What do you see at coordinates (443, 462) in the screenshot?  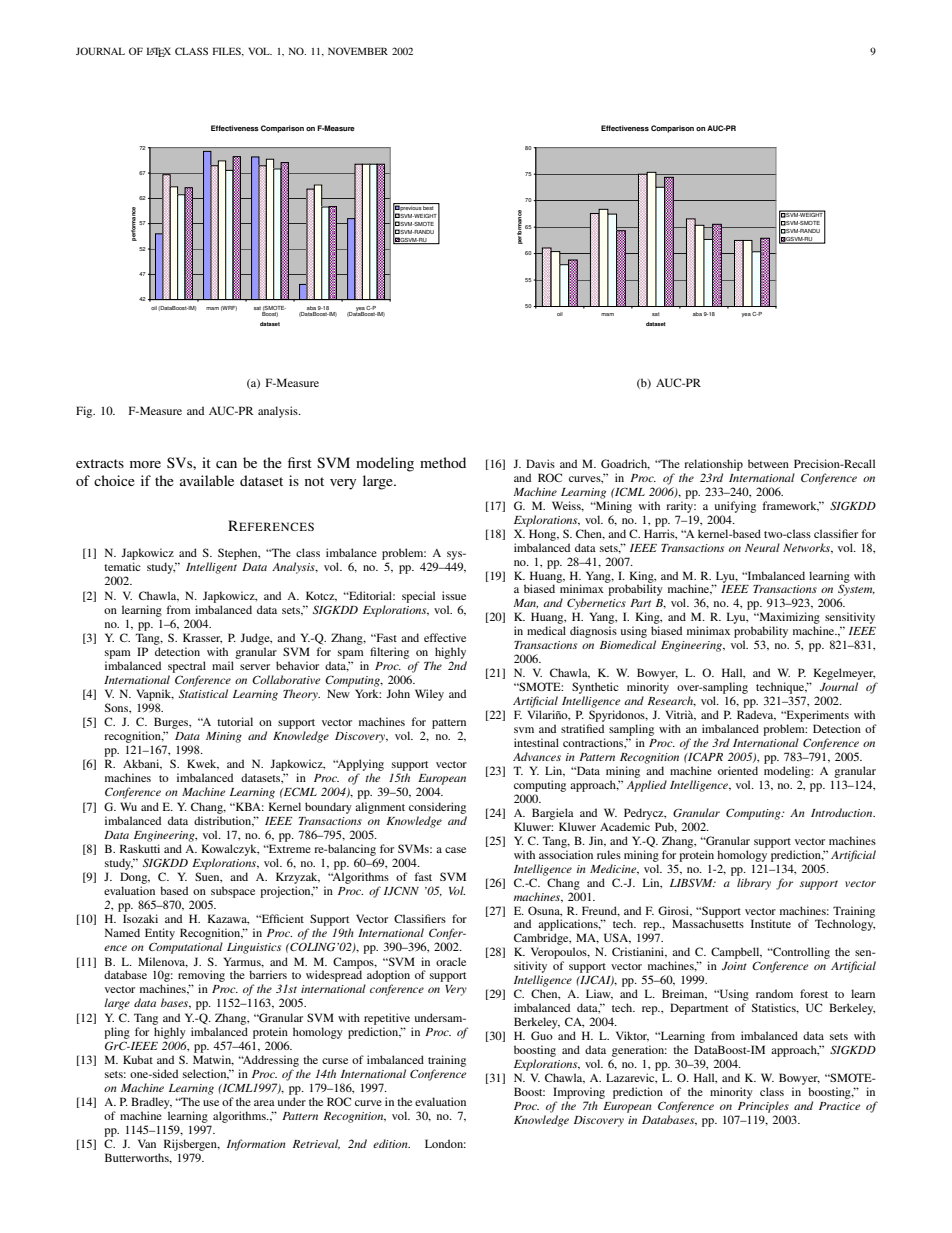 I see `method` at bounding box center [443, 462].
